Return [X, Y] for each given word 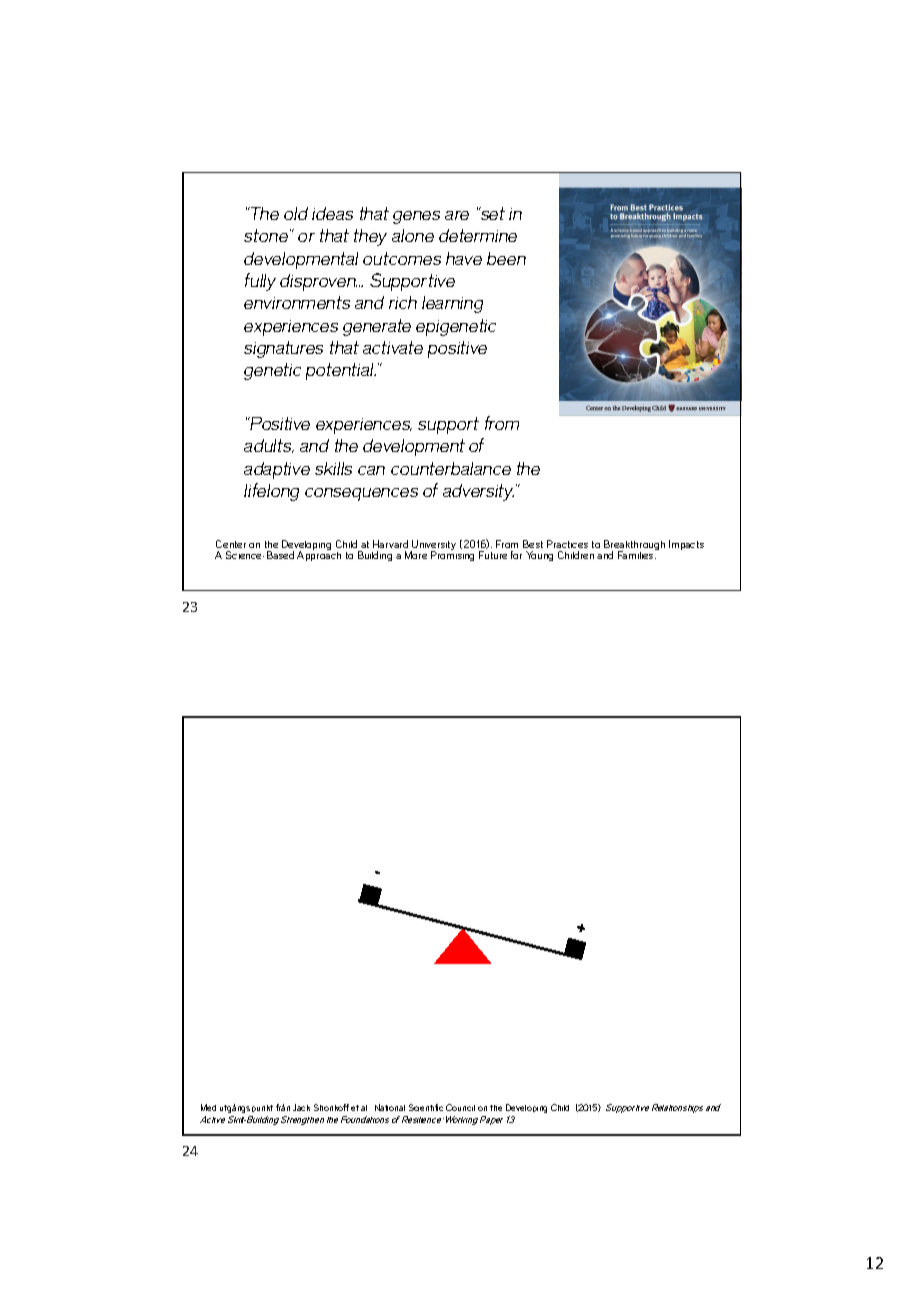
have [464, 258]
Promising [452, 555]
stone [266, 235]
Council [460, 1107]
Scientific [426, 1107]
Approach [319, 555]
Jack [301, 1107]
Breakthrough [634, 546]
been [506, 258]
